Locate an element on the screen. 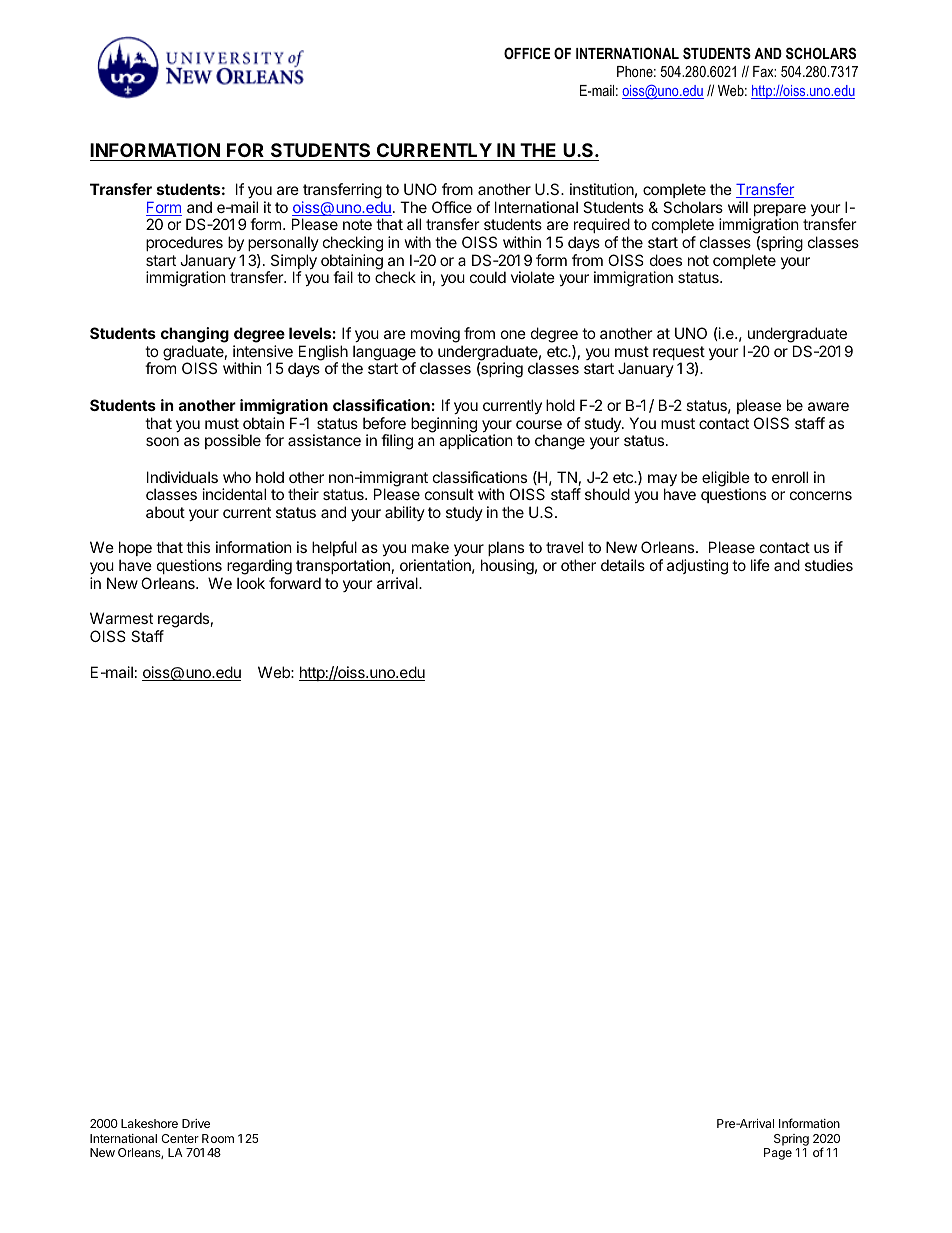 The width and height of the screenshot is (952, 1233). eligible is located at coordinates (726, 480).
